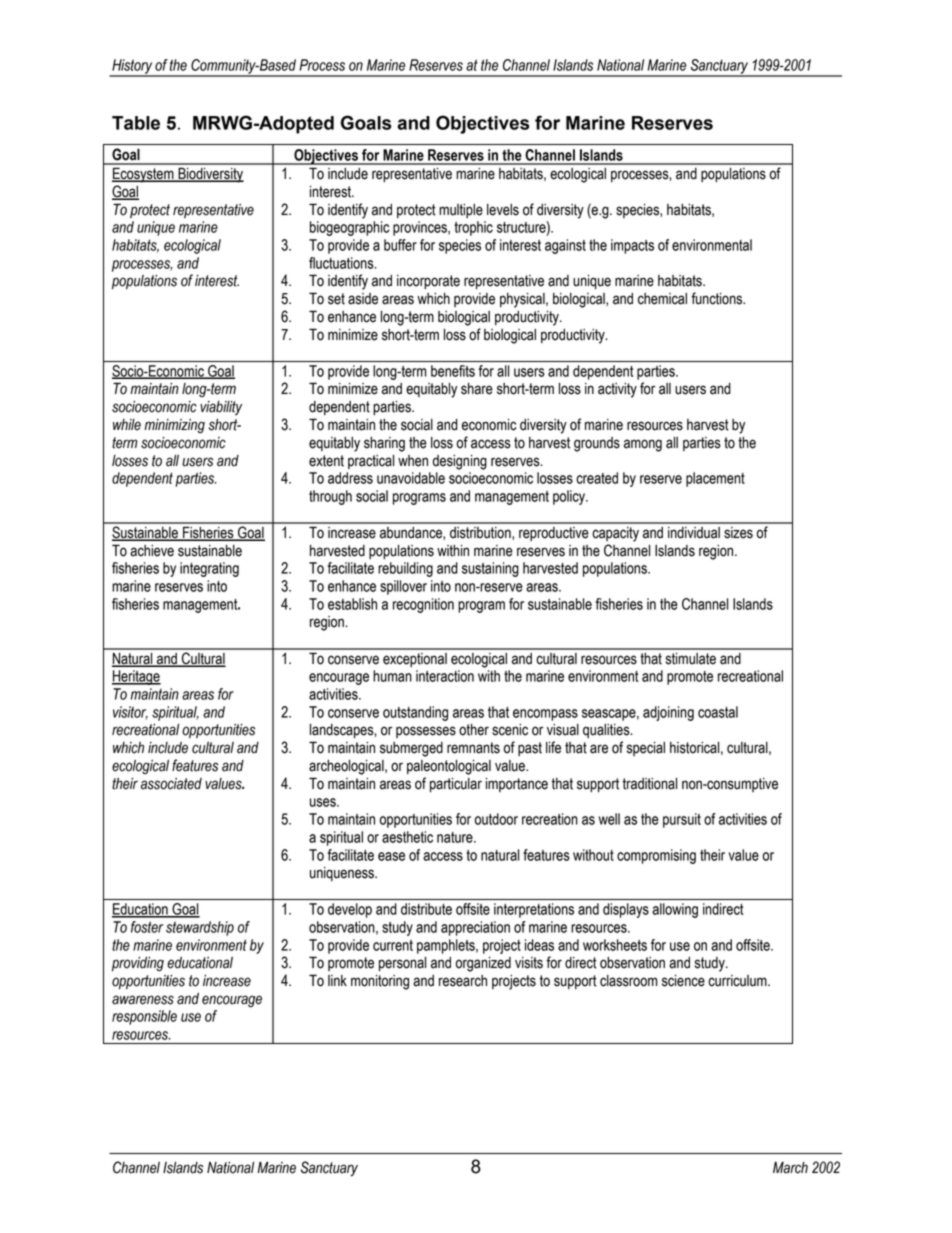  I want to click on visitor, so click(130, 713).
